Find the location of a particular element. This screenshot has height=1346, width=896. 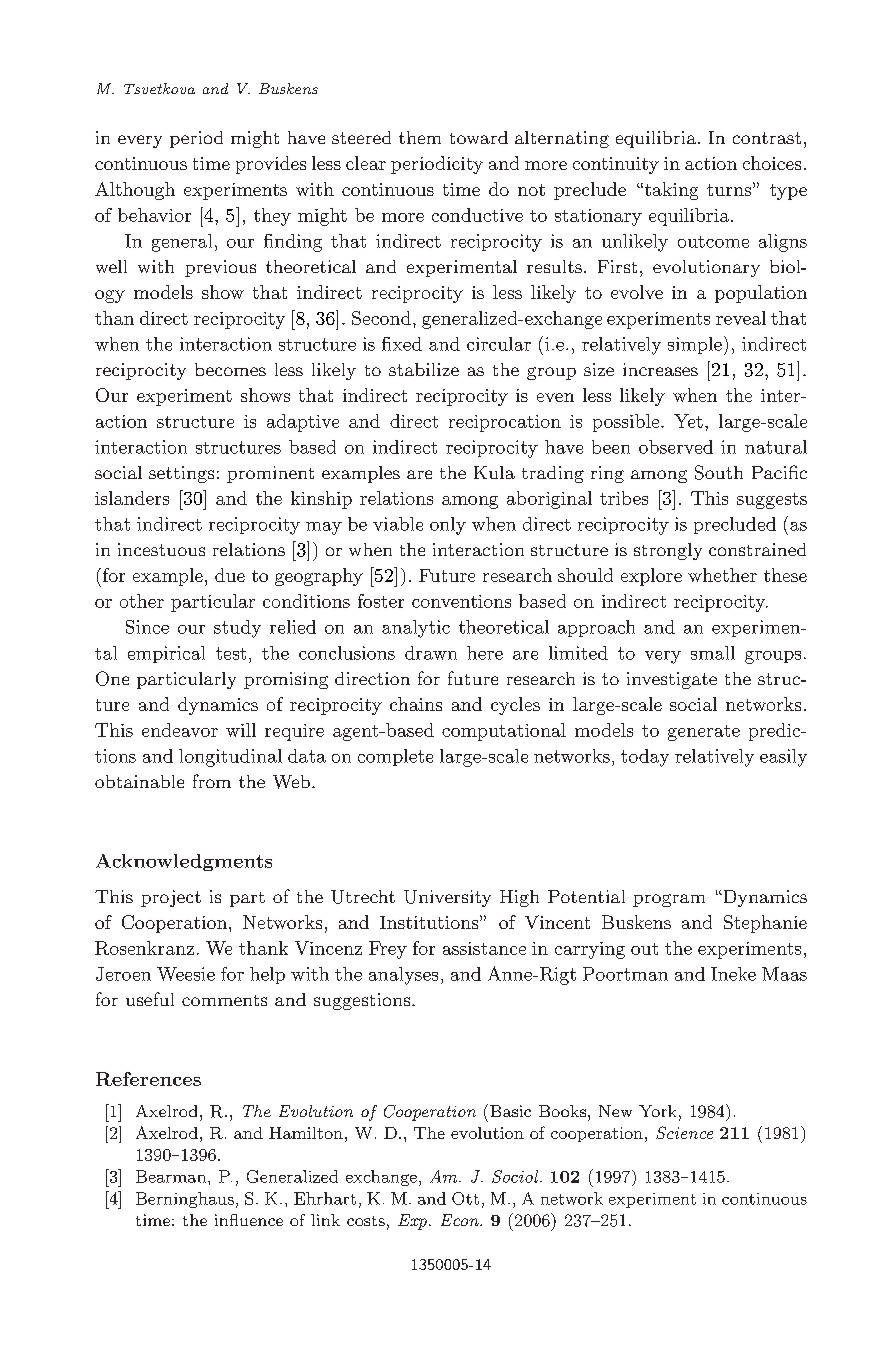

toward is located at coordinates (479, 137).
